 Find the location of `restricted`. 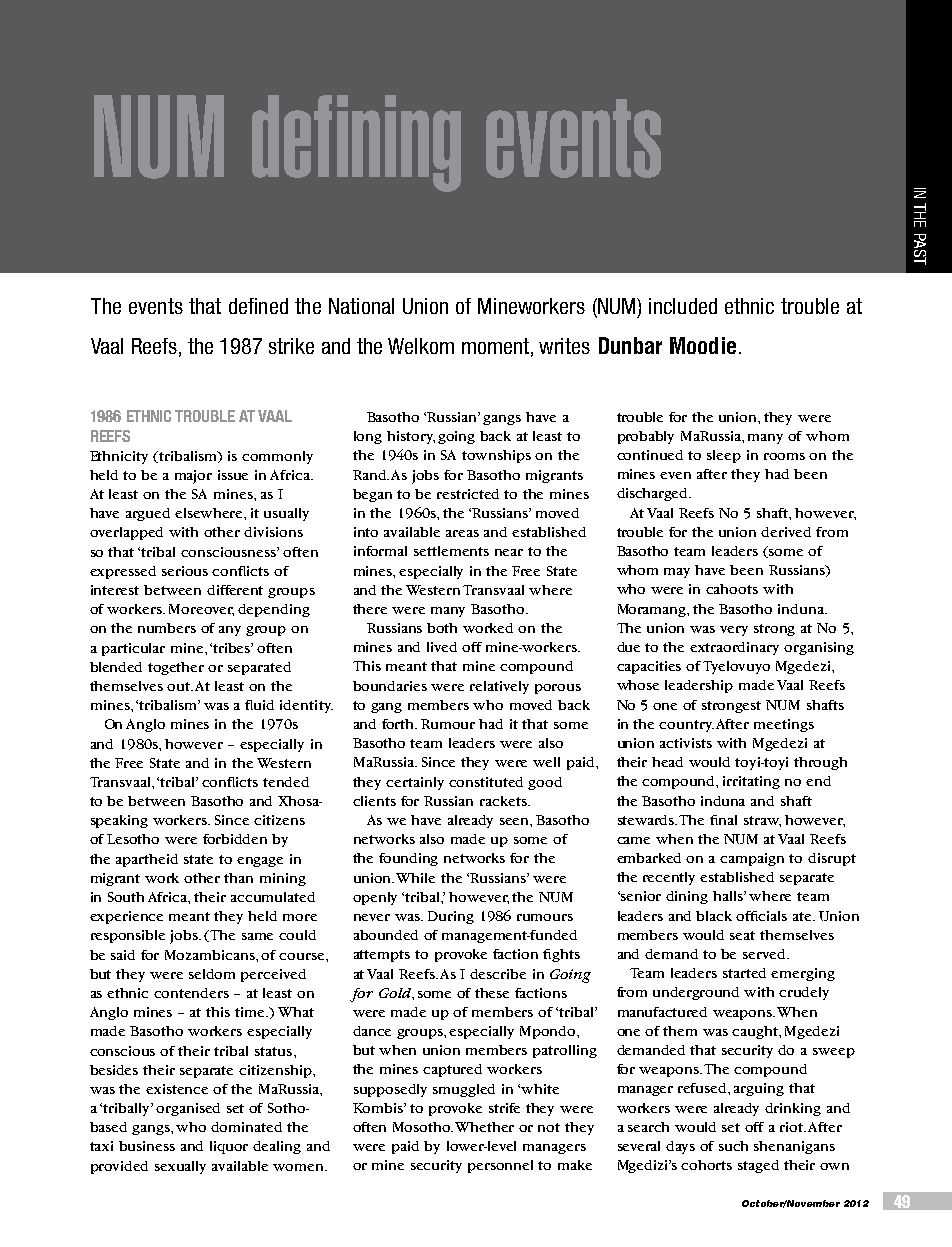

restricted is located at coordinates (468, 494).
